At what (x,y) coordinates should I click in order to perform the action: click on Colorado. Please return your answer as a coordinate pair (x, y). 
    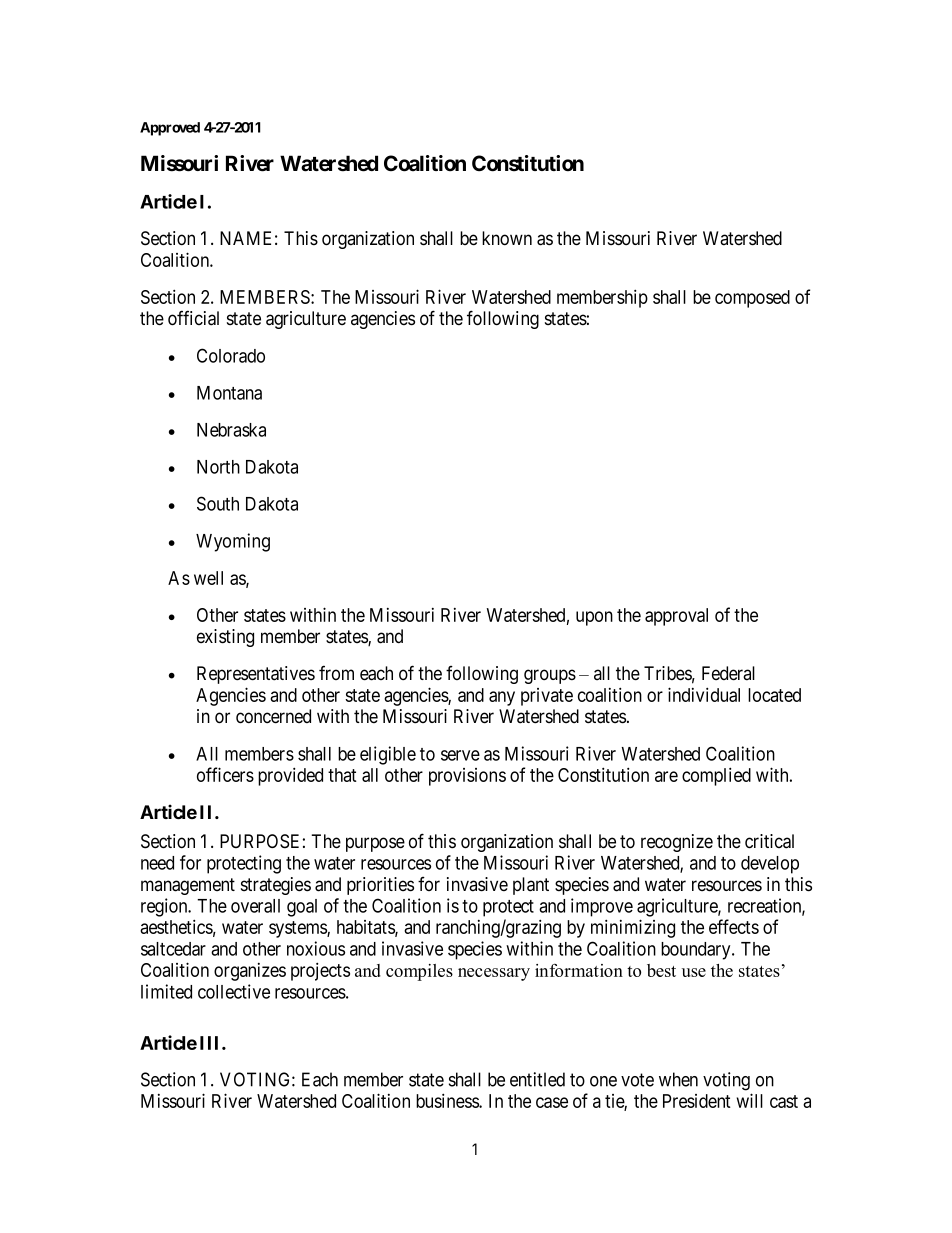
    Looking at the image, I should click on (231, 355).
